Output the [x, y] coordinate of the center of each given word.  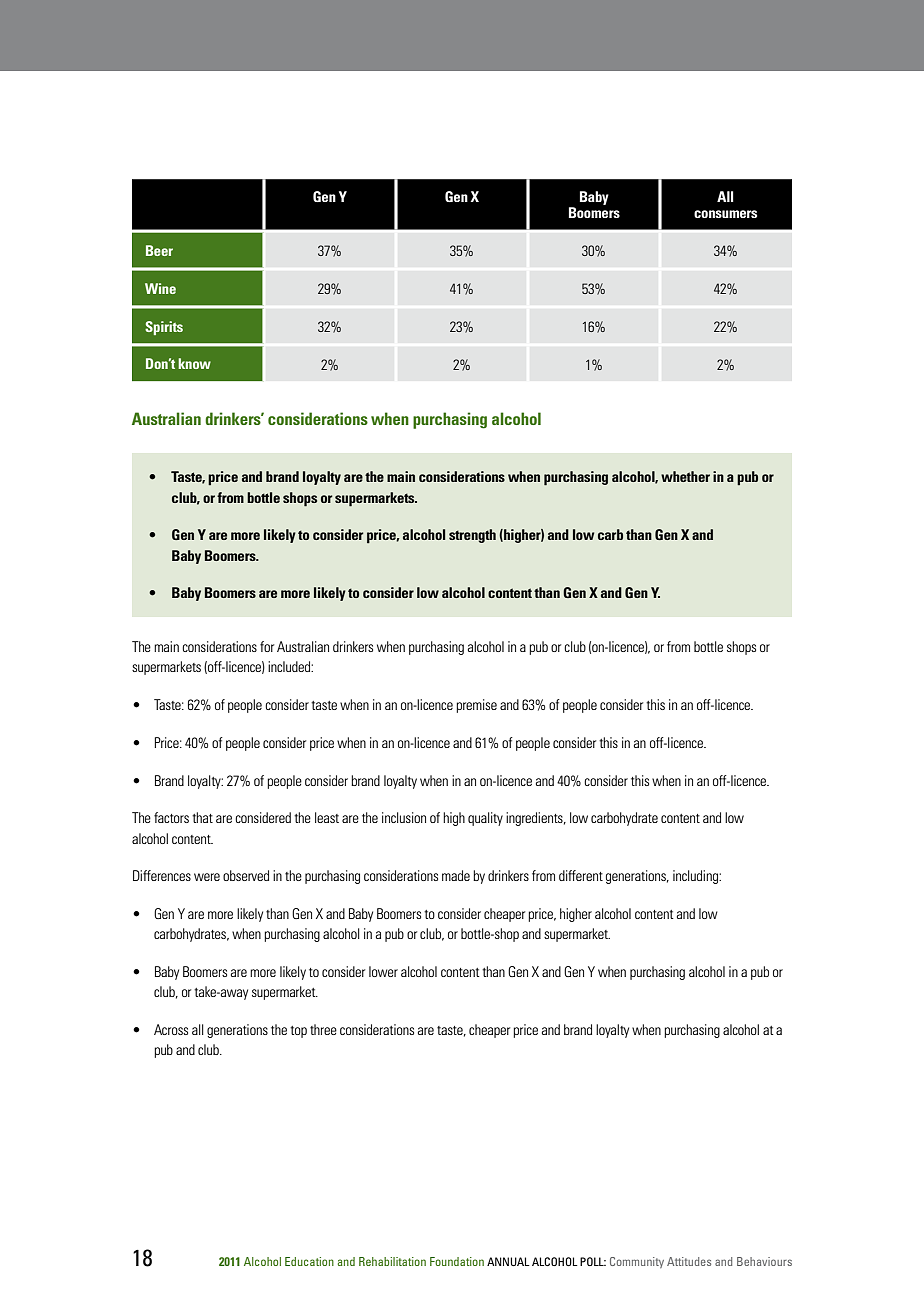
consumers [725, 214]
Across [171, 1029]
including [696, 877]
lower [383, 971]
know [194, 363]
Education [309, 1261]
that [202, 817]
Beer [159, 250]
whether [685, 476]
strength [472, 536]
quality [485, 819]
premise [476, 706]
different [581, 875]
